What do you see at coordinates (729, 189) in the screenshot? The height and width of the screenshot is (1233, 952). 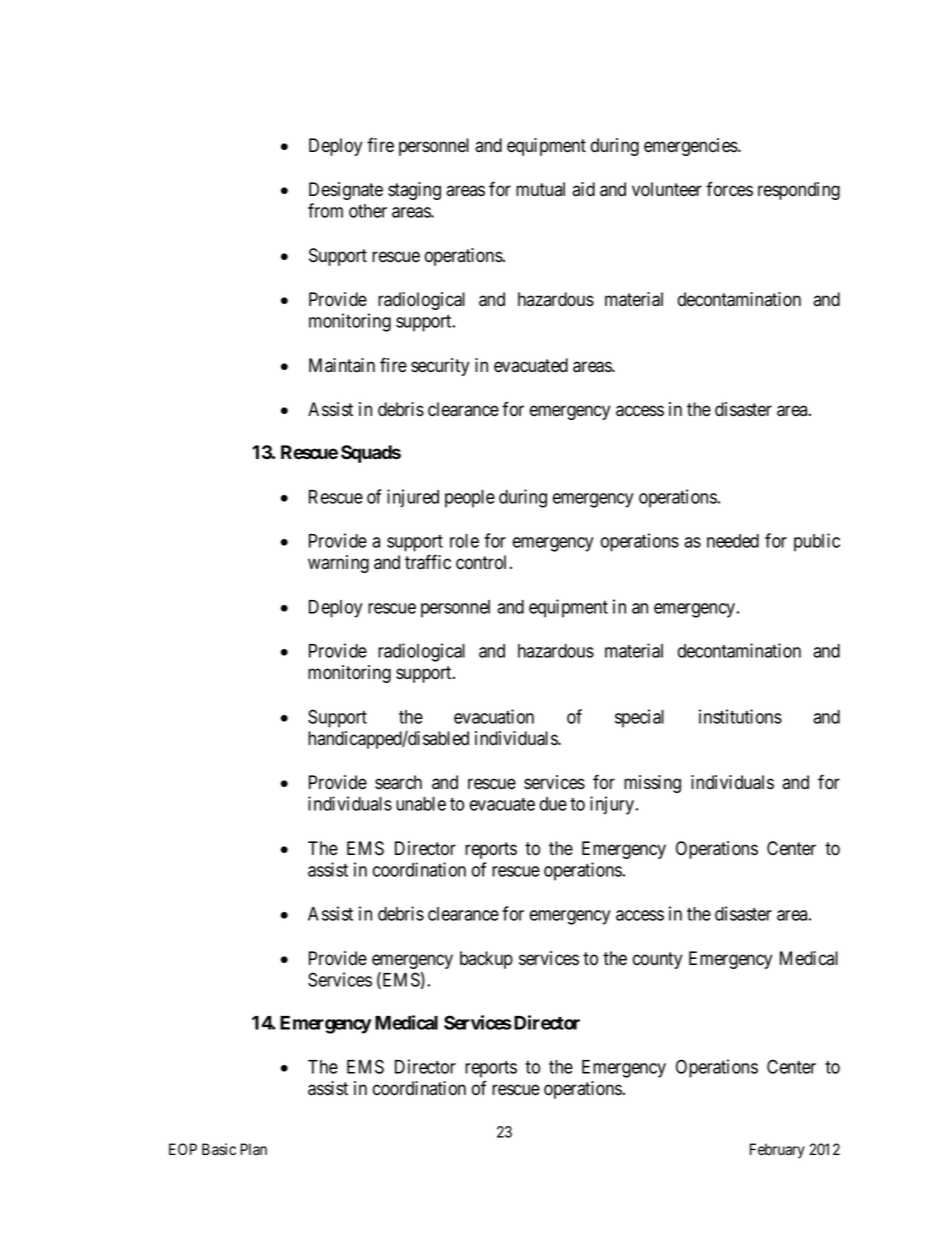 I see `forces` at bounding box center [729, 189].
